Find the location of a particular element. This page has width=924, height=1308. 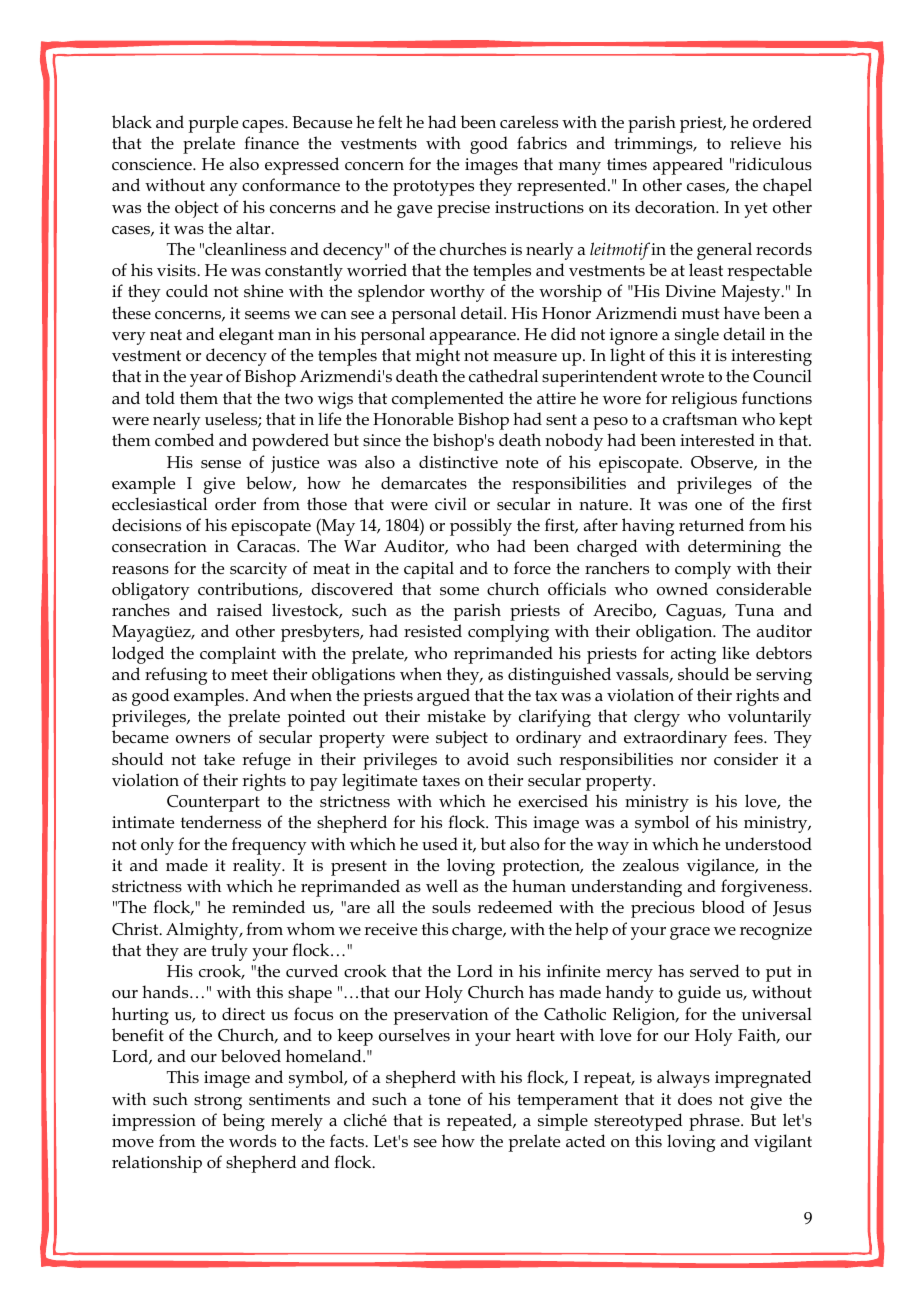

phrase is located at coordinates (715, 1122).
